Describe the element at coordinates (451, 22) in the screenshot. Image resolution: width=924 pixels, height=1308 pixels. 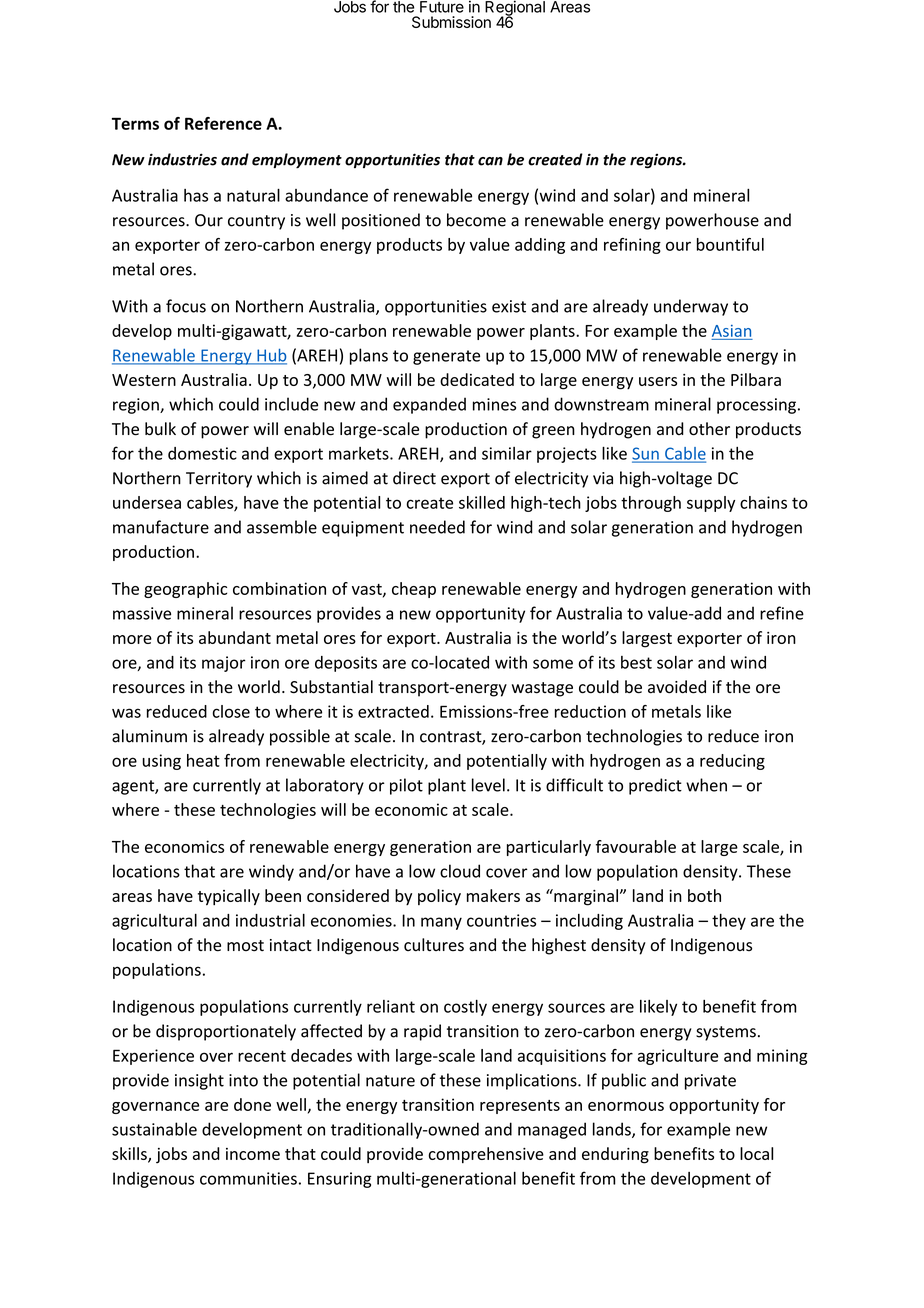
I see `Submission` at that location.
